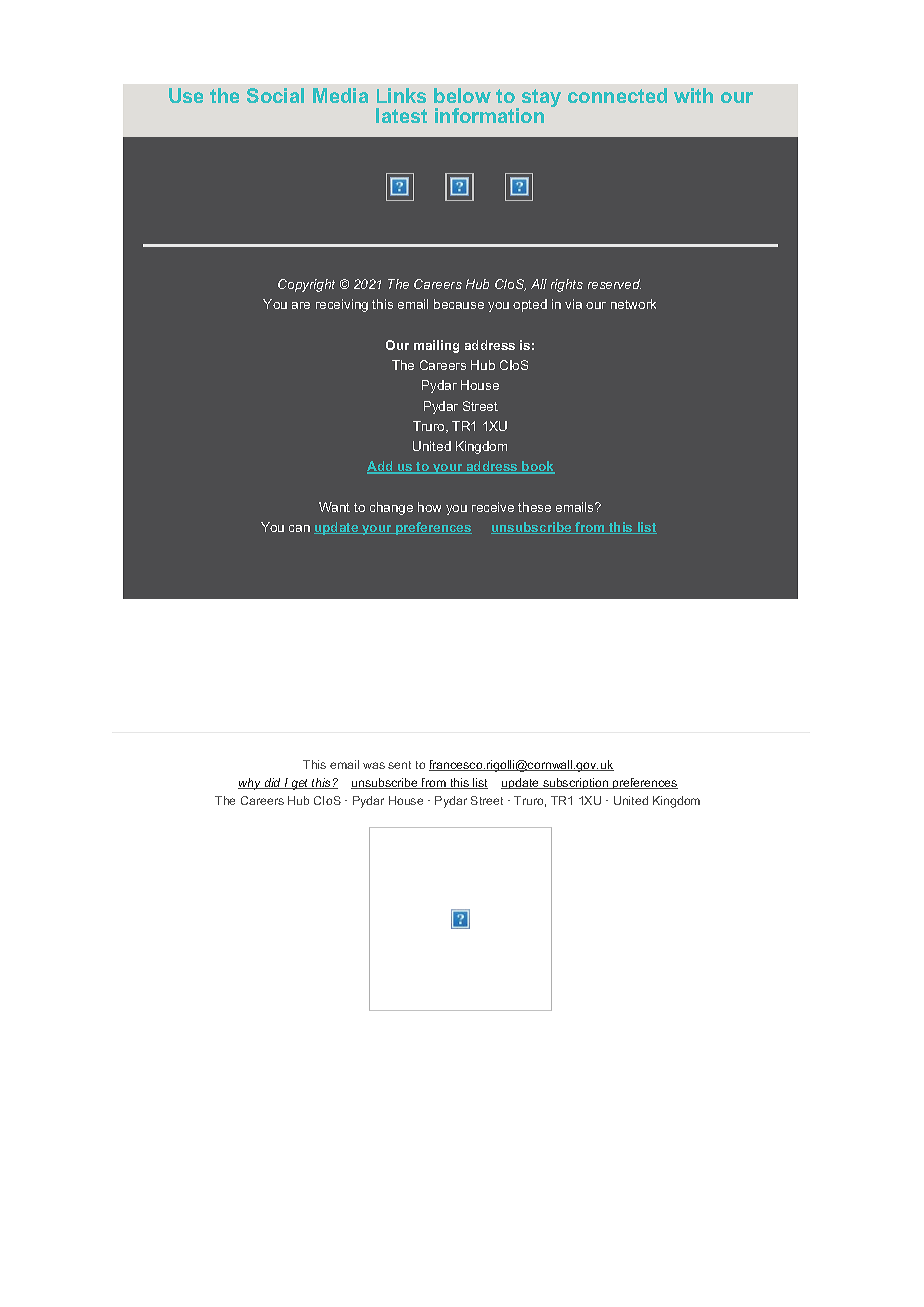 This page has height=1307, width=924. I want to click on get, so click(300, 784).
